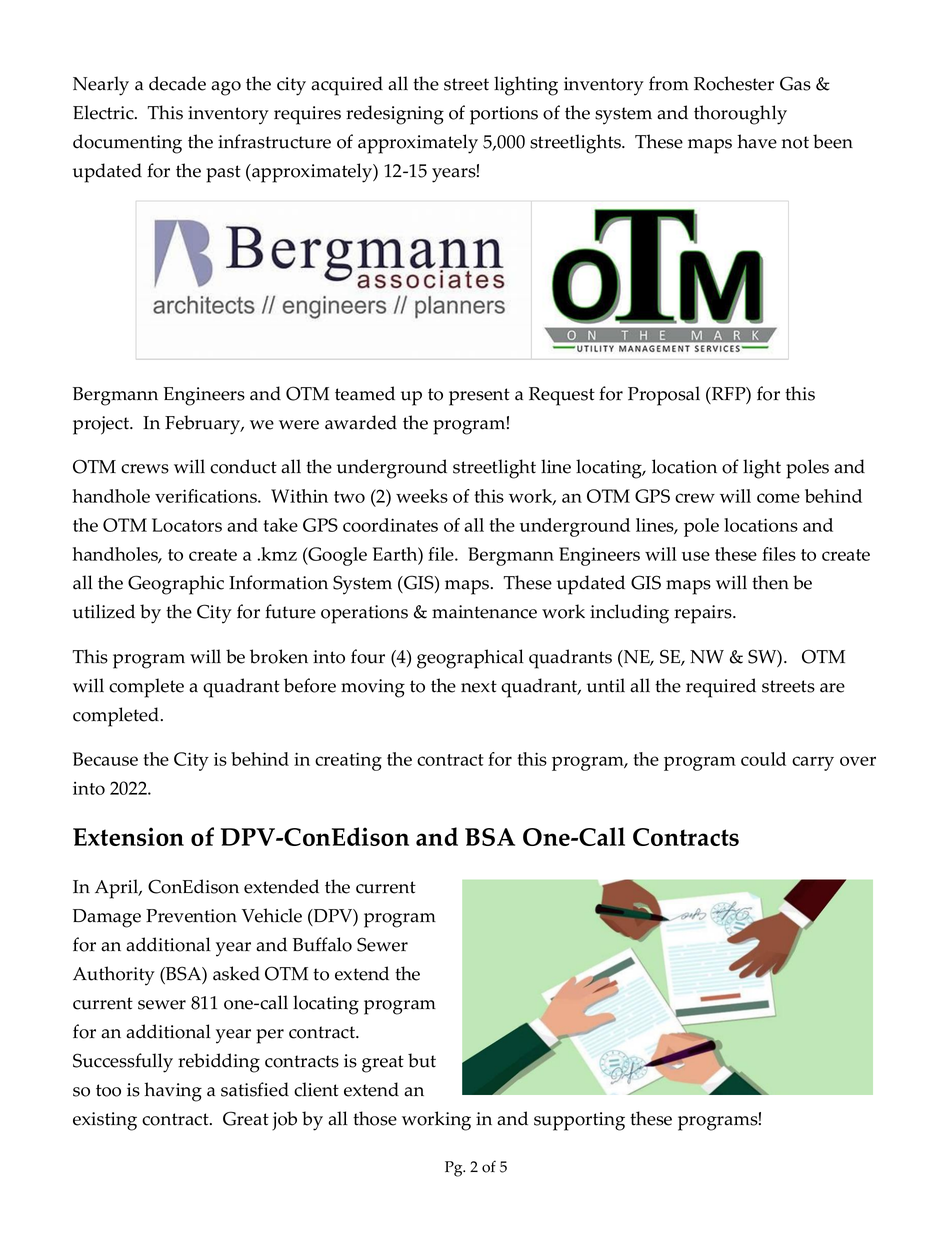  Describe the element at coordinates (191, 916) in the screenshot. I see `Prevention` at that location.
